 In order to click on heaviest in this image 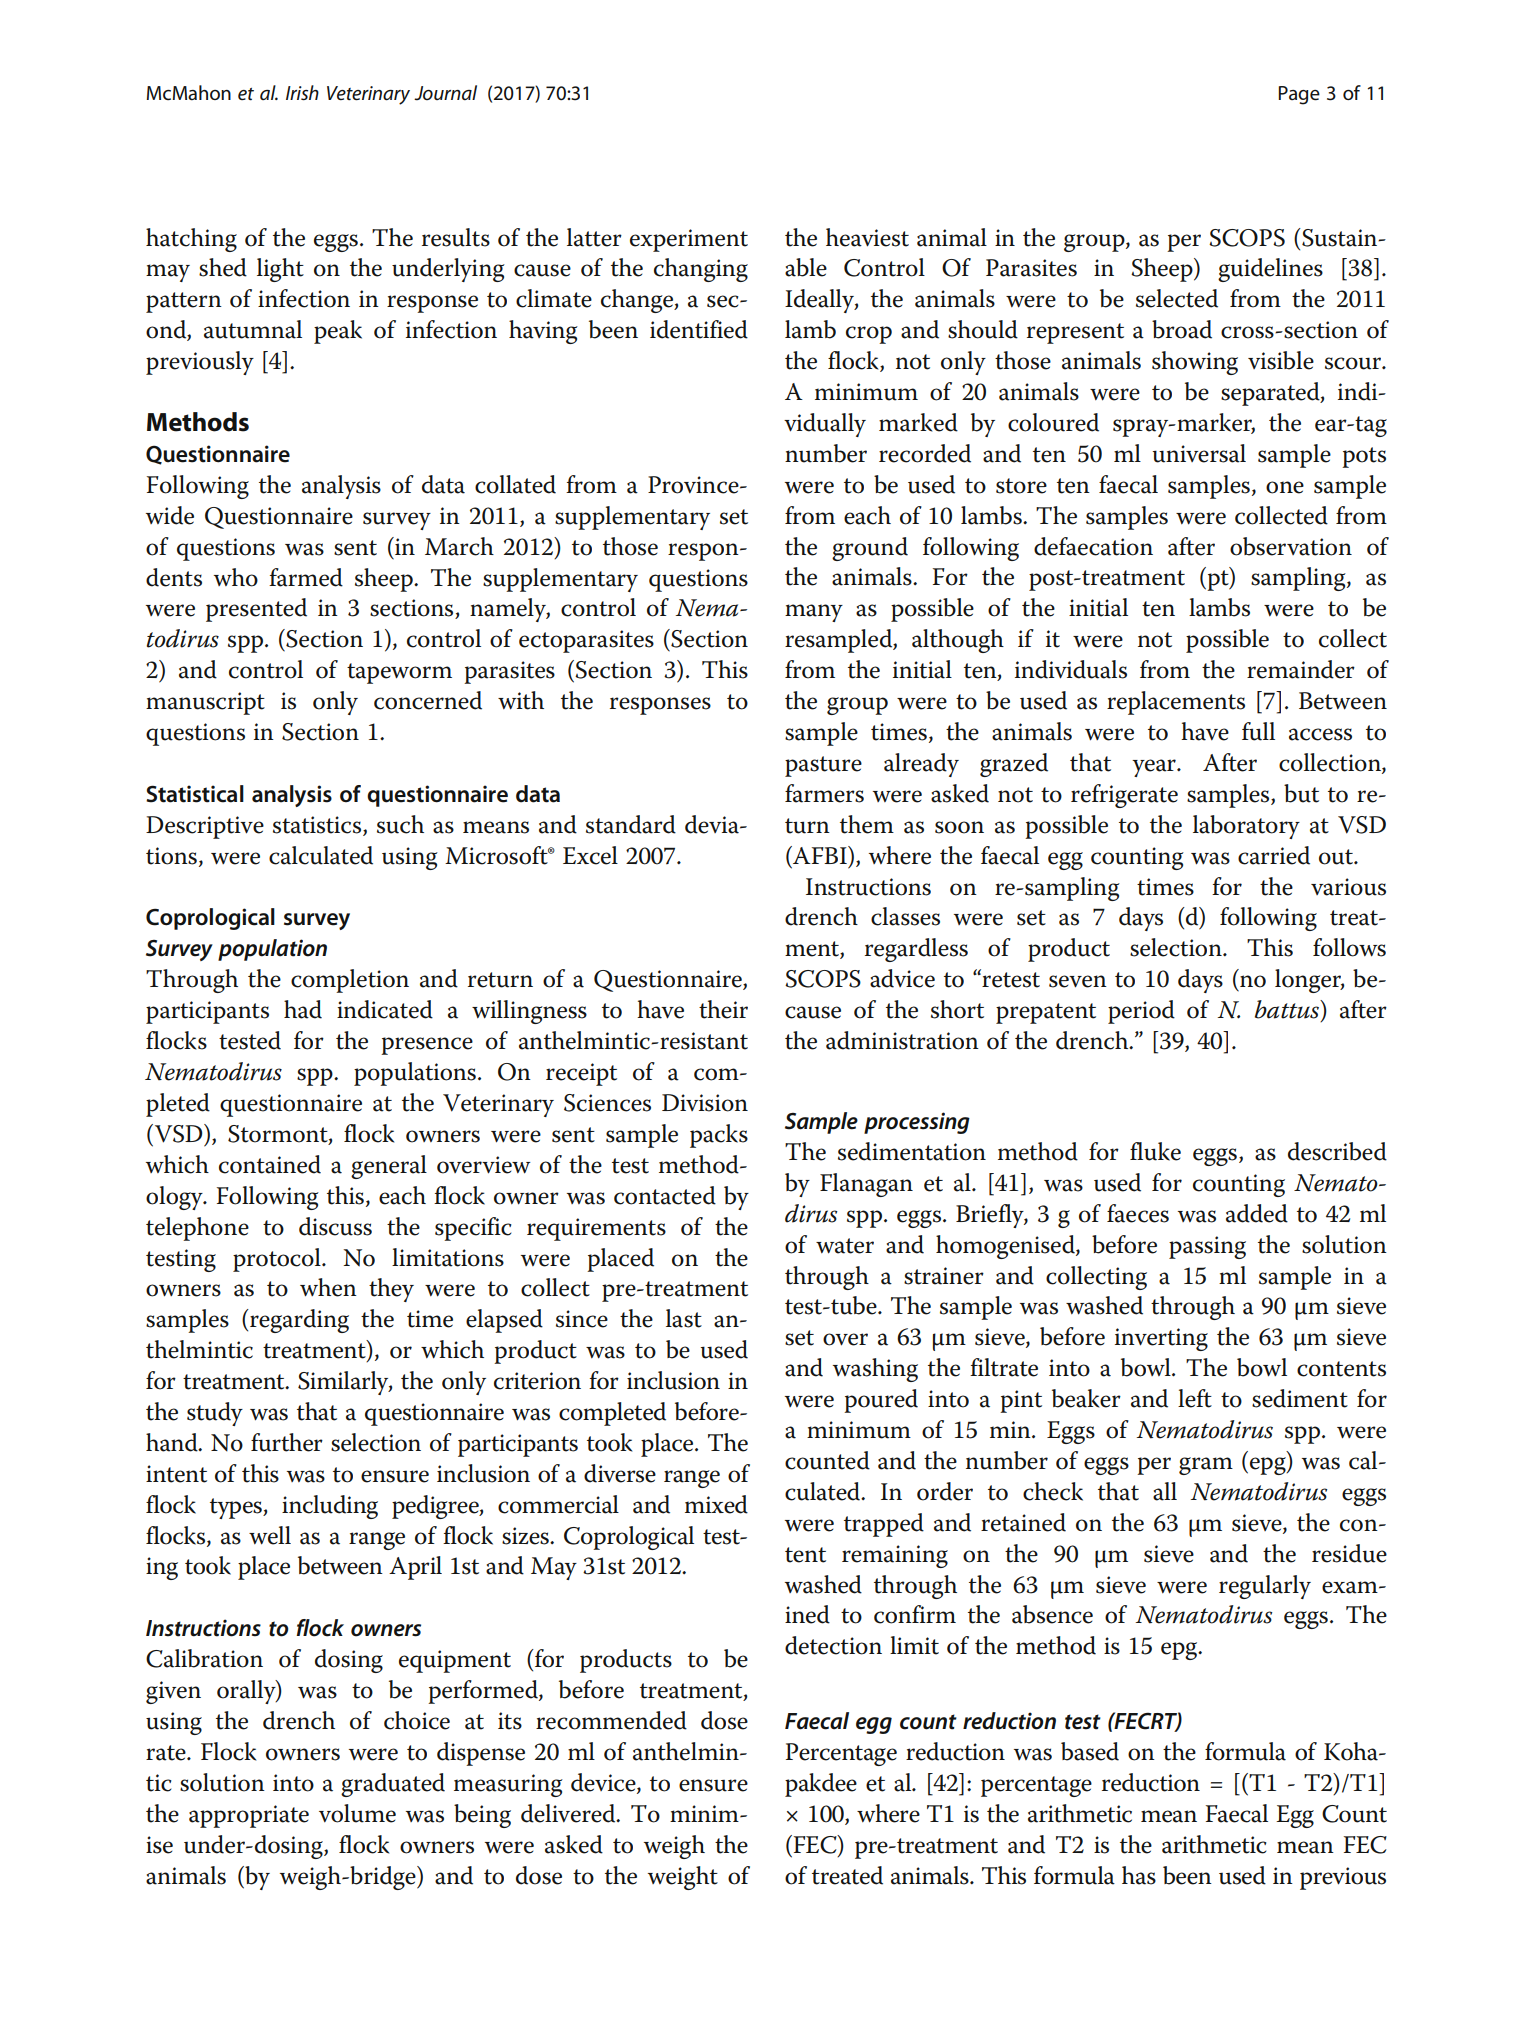, I will do `click(867, 237)`.
